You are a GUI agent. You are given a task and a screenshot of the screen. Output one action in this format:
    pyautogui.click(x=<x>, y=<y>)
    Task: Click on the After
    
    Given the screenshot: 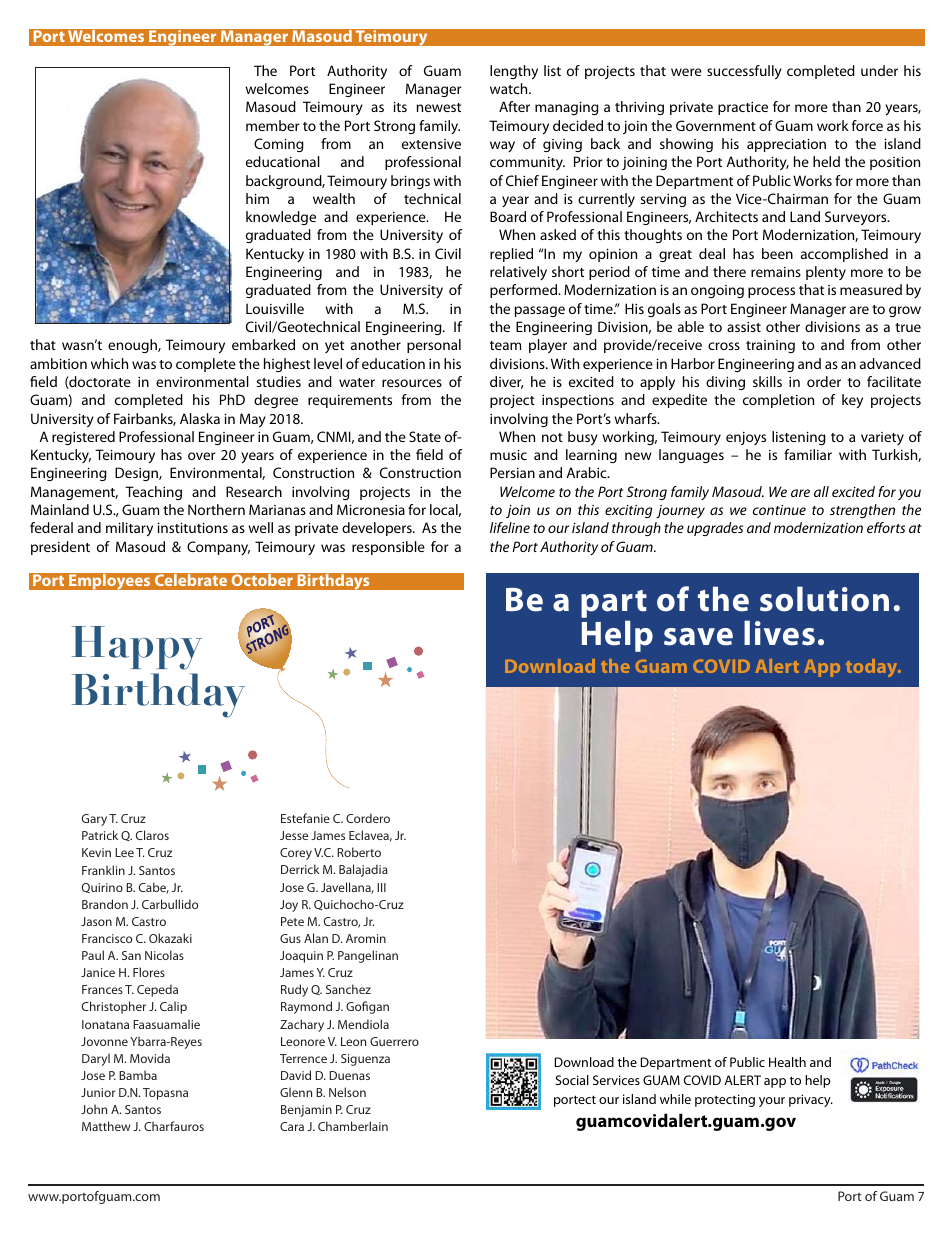 What is the action you would take?
    pyautogui.click(x=514, y=106)
